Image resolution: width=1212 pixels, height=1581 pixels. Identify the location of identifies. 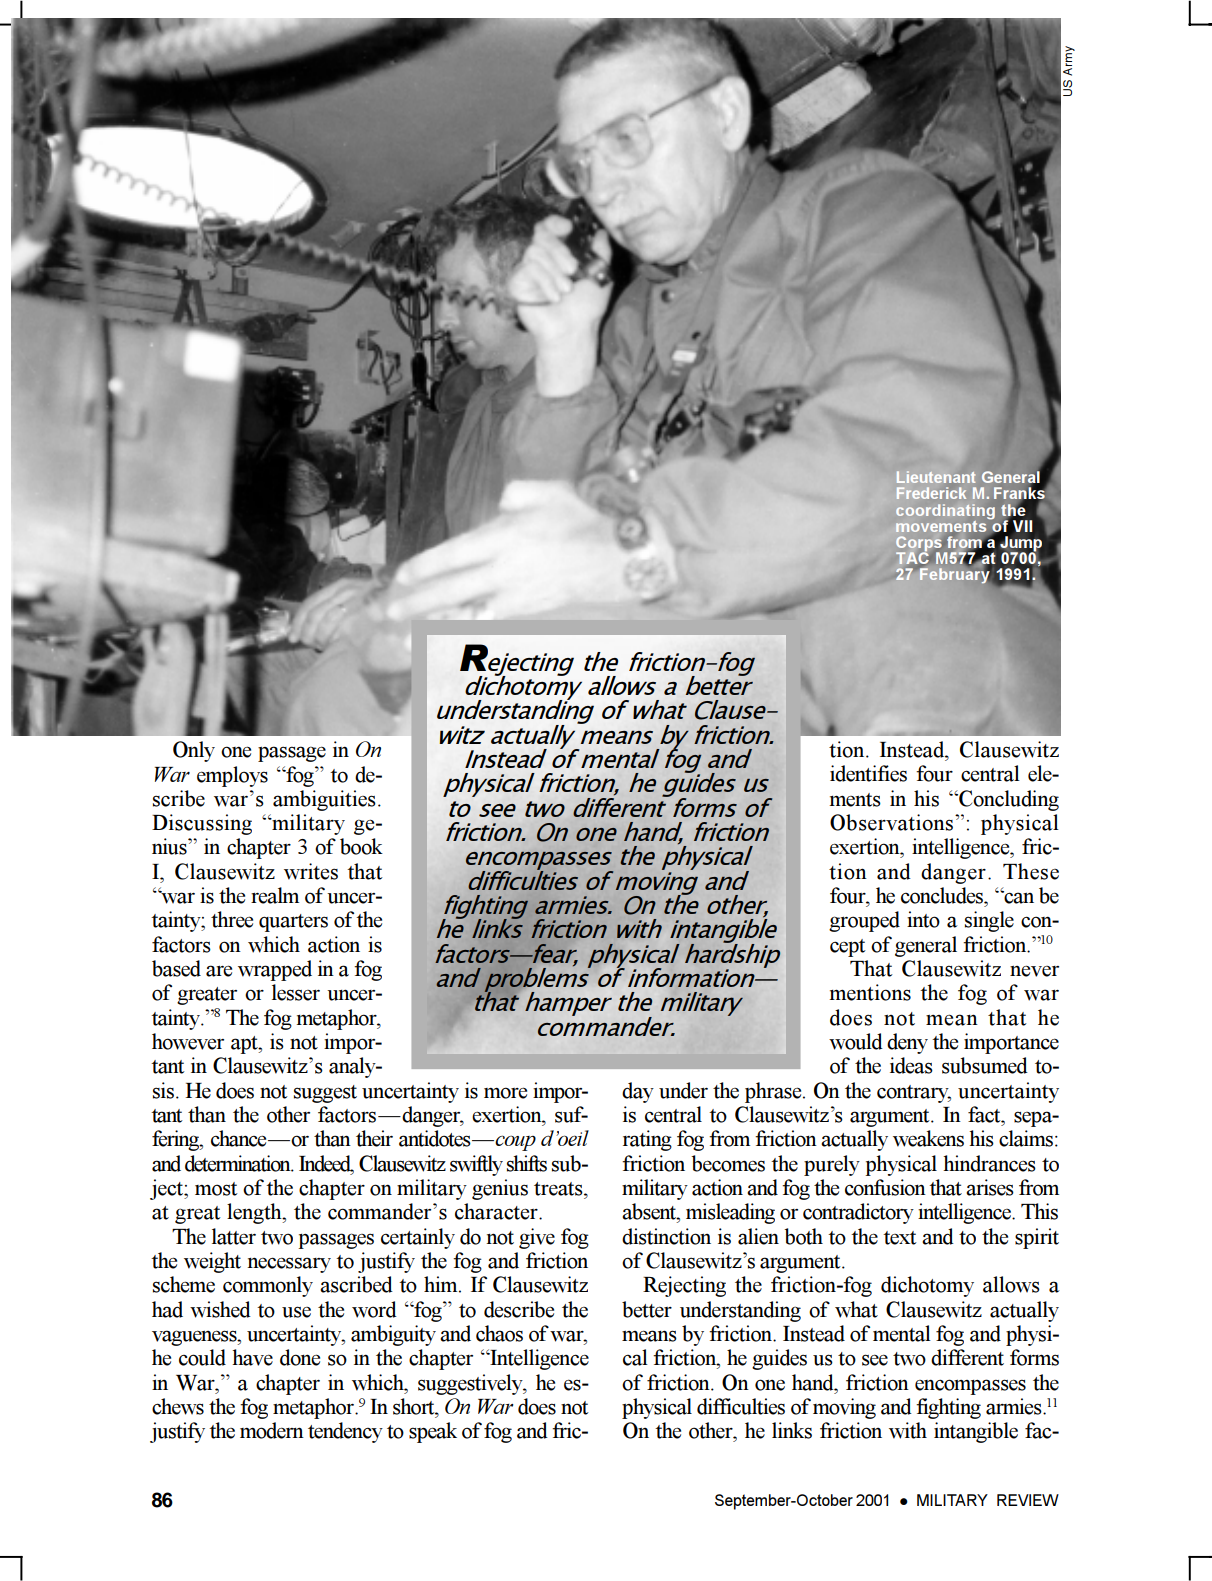
(868, 773).
